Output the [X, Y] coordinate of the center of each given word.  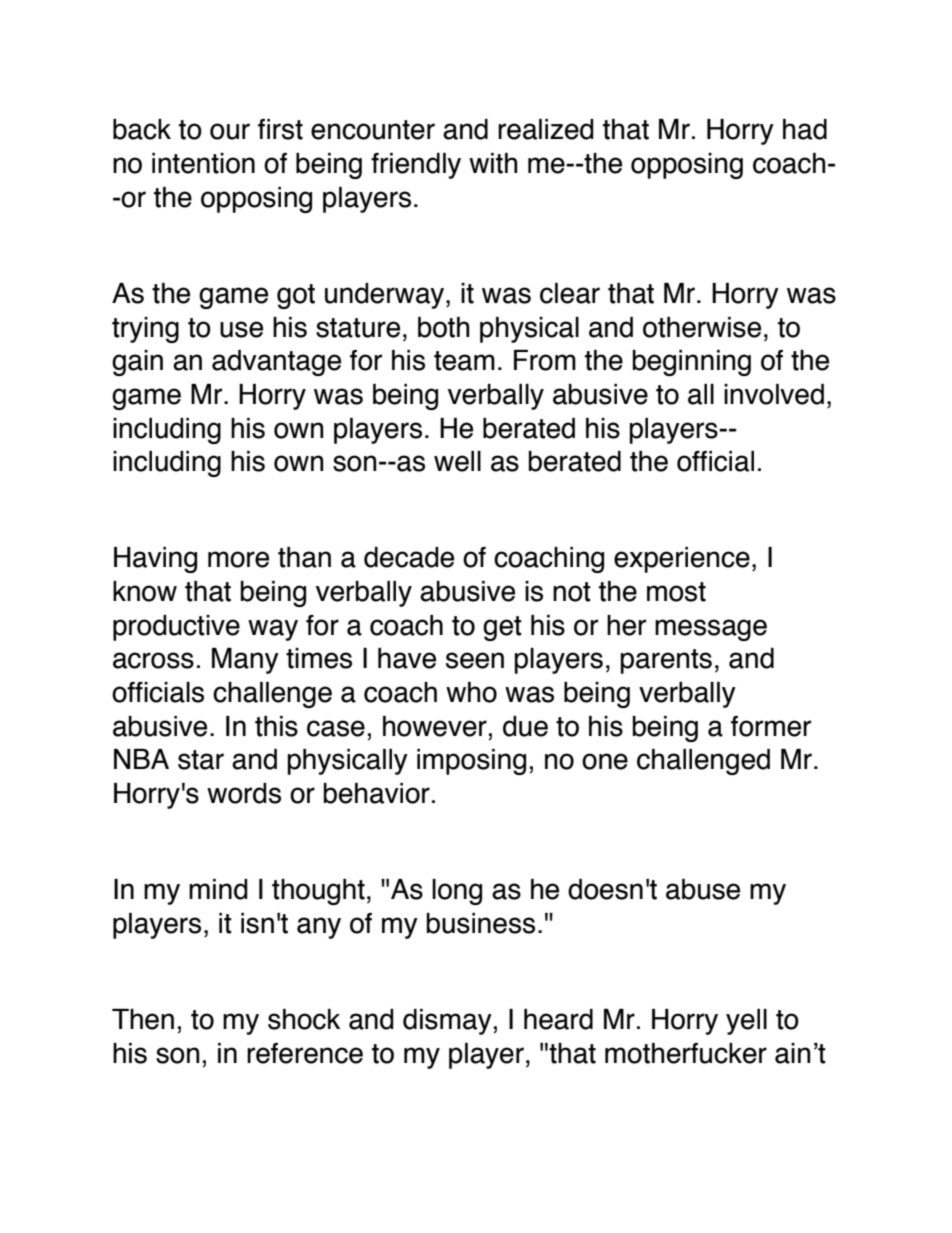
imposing [471, 762]
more [238, 559]
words [244, 793]
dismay [447, 1022]
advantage [276, 363]
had [805, 129]
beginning [692, 363]
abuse [703, 889]
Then [143, 1019]
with [493, 163]
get [502, 628]
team [464, 361]
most [676, 592]
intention [203, 163]
